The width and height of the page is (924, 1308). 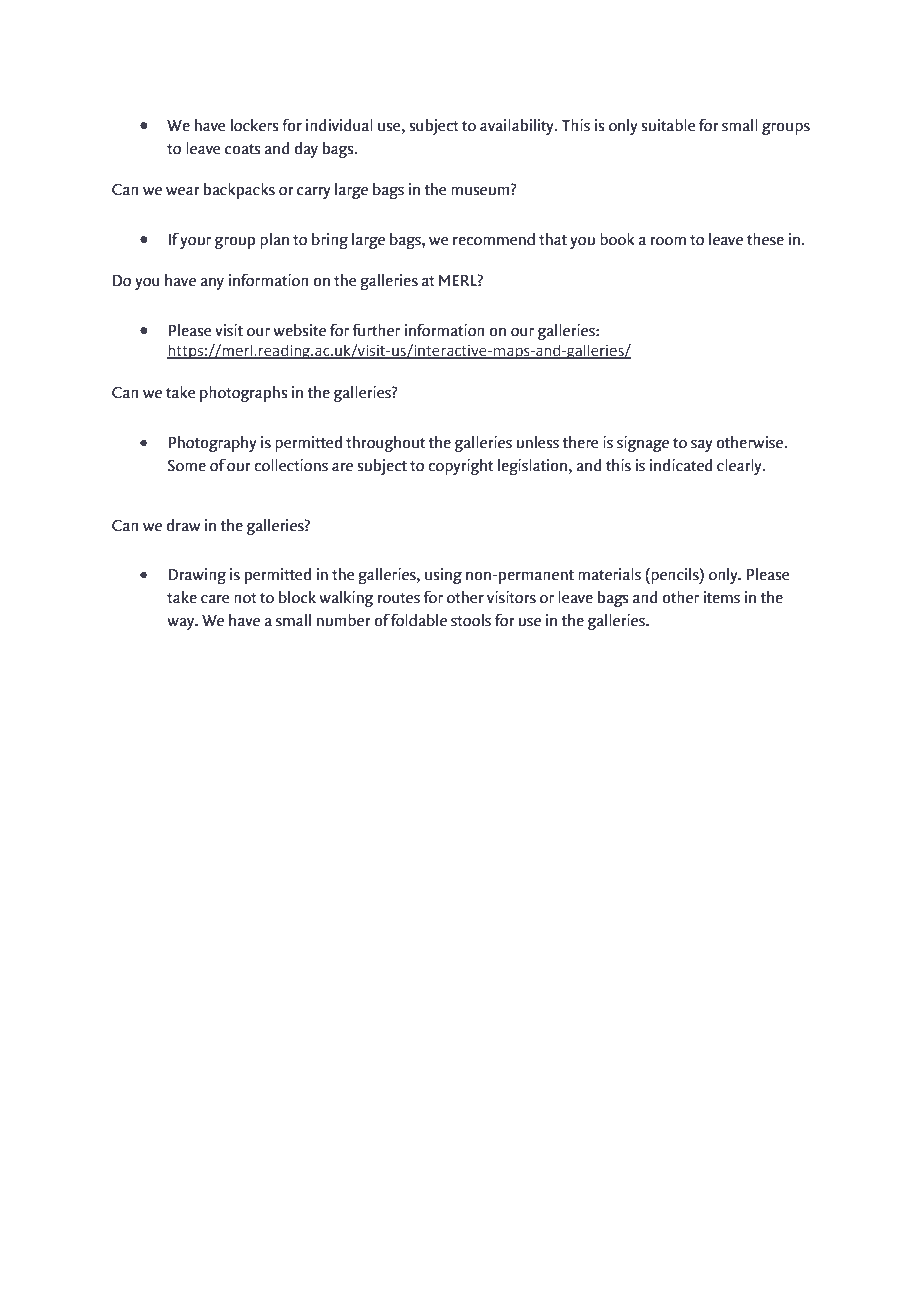 I want to click on coats, so click(x=242, y=149).
